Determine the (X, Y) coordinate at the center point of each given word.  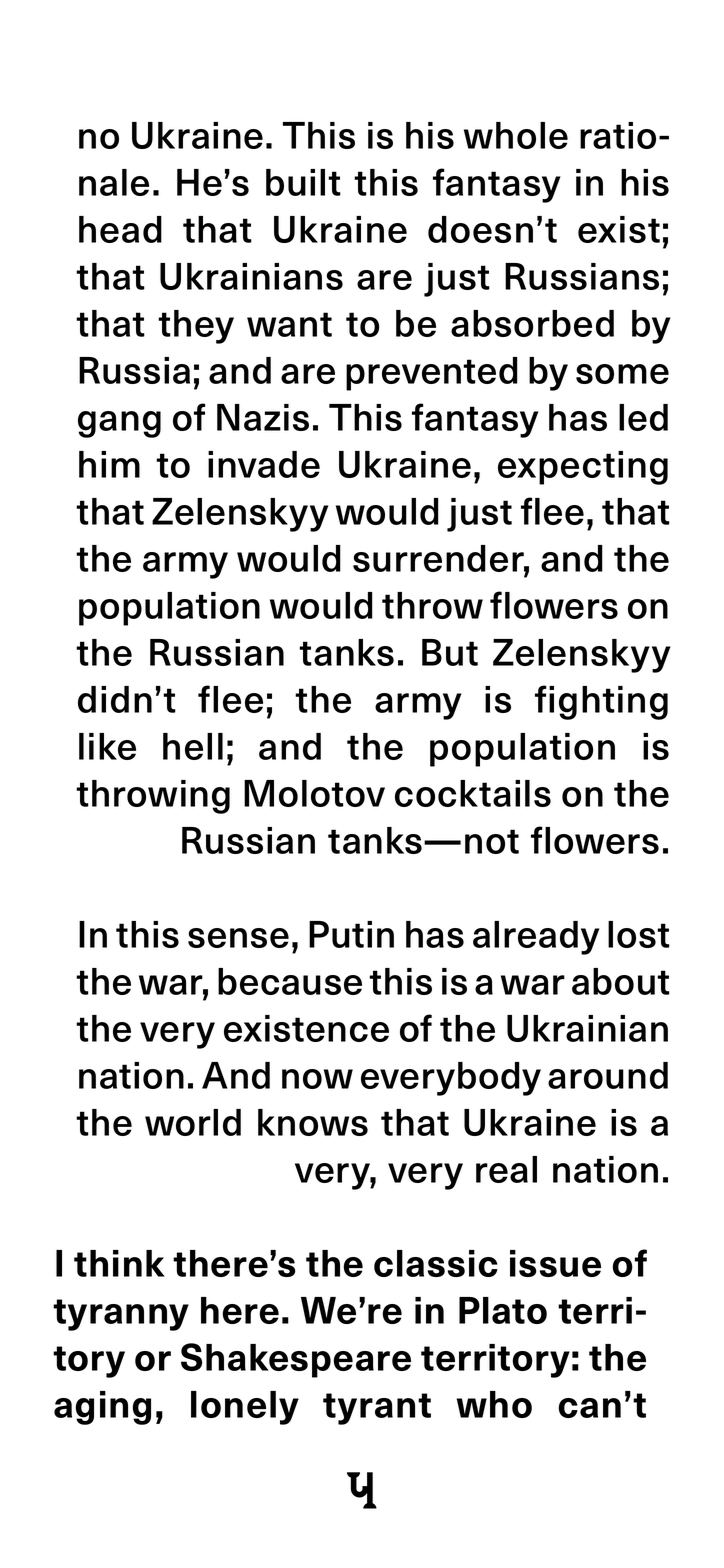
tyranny (121, 1315)
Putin (351, 934)
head (120, 229)
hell (193, 746)
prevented (432, 374)
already (536, 938)
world (193, 1122)
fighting (601, 702)
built (303, 182)
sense (238, 938)
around (608, 1075)
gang (119, 424)
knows (313, 1122)
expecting (583, 468)
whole (516, 135)
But (450, 652)
